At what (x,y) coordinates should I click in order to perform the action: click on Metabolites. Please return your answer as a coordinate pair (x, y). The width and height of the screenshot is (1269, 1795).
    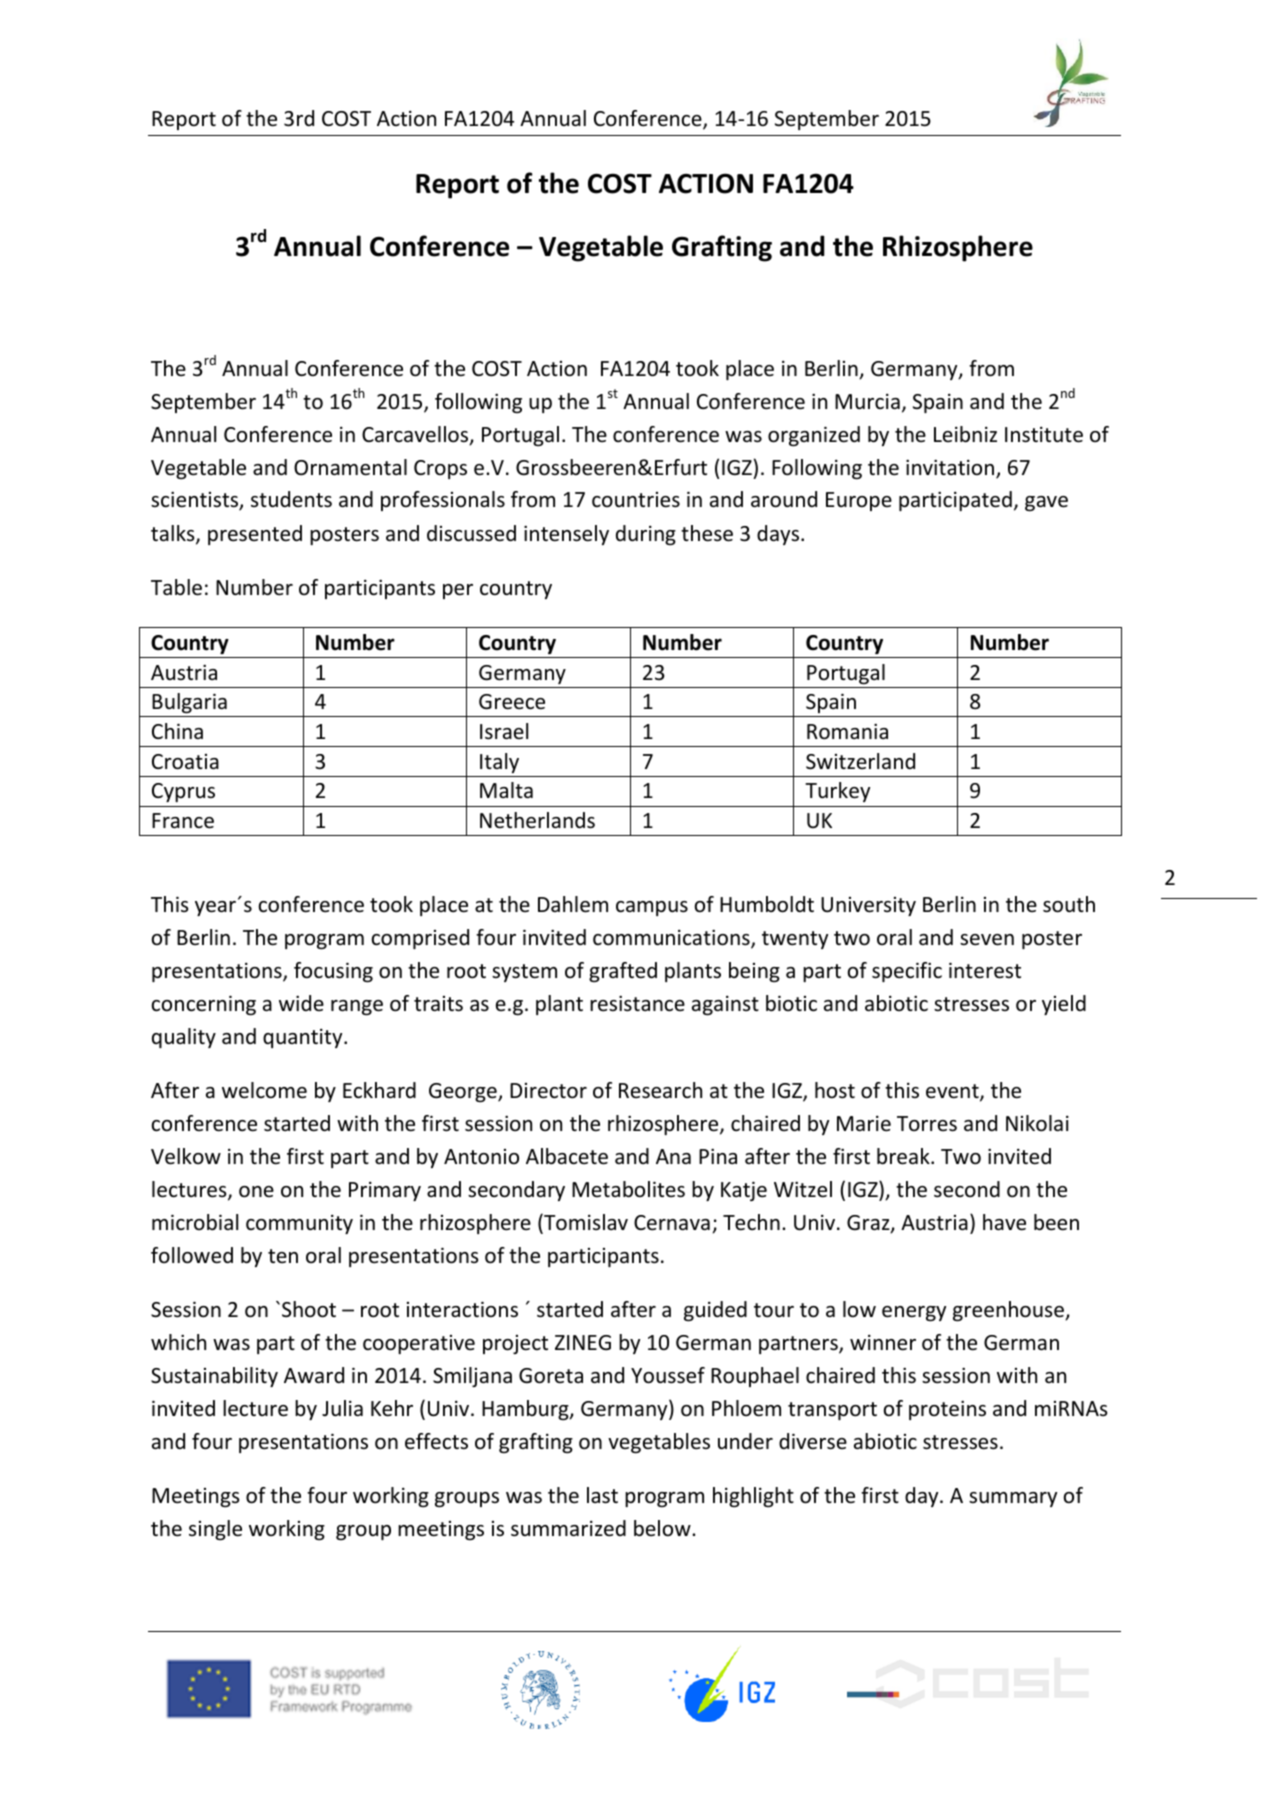
    Looking at the image, I should click on (628, 1189).
